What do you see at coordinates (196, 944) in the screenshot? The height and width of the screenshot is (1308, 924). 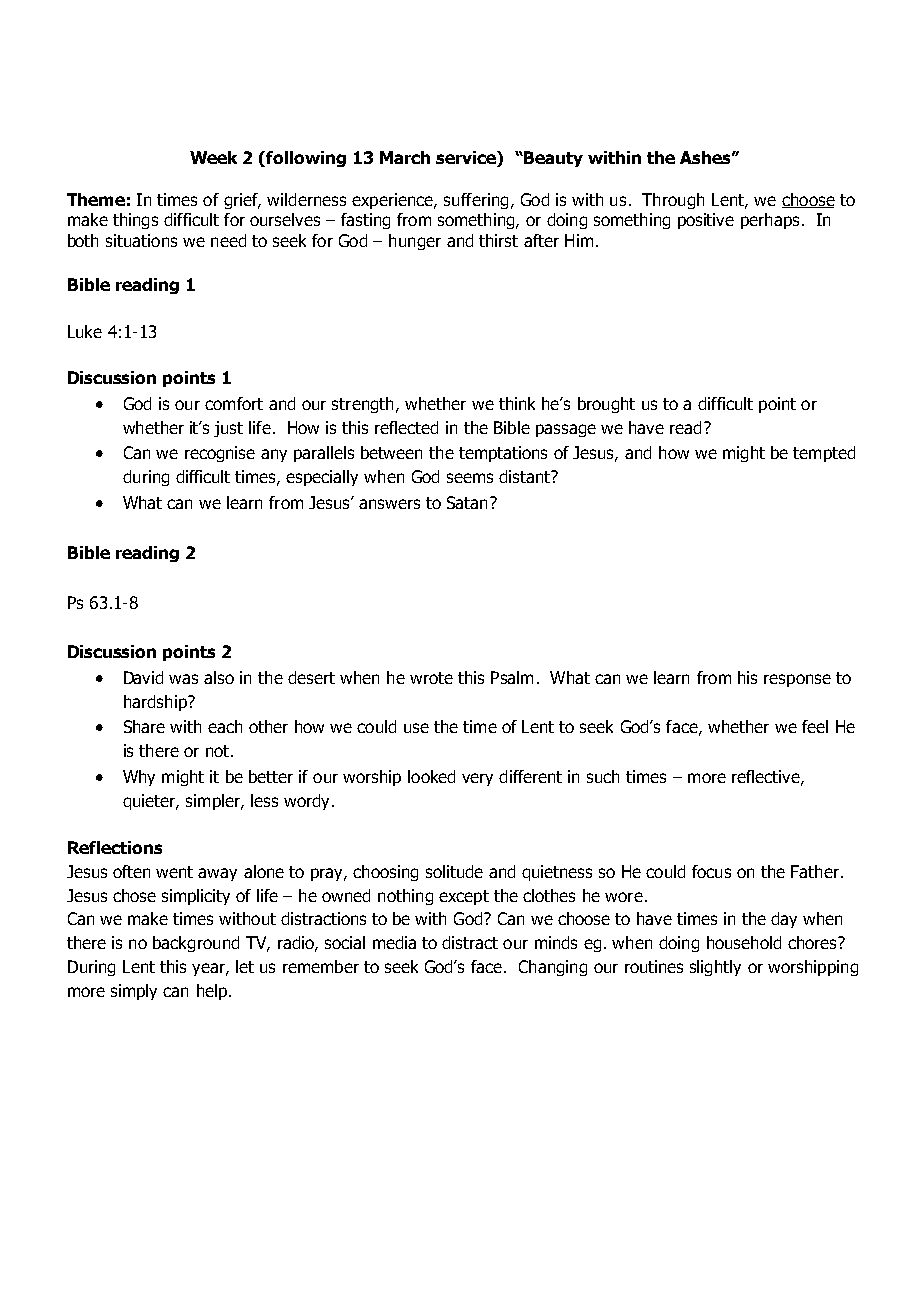 I see `background` at bounding box center [196, 944].
